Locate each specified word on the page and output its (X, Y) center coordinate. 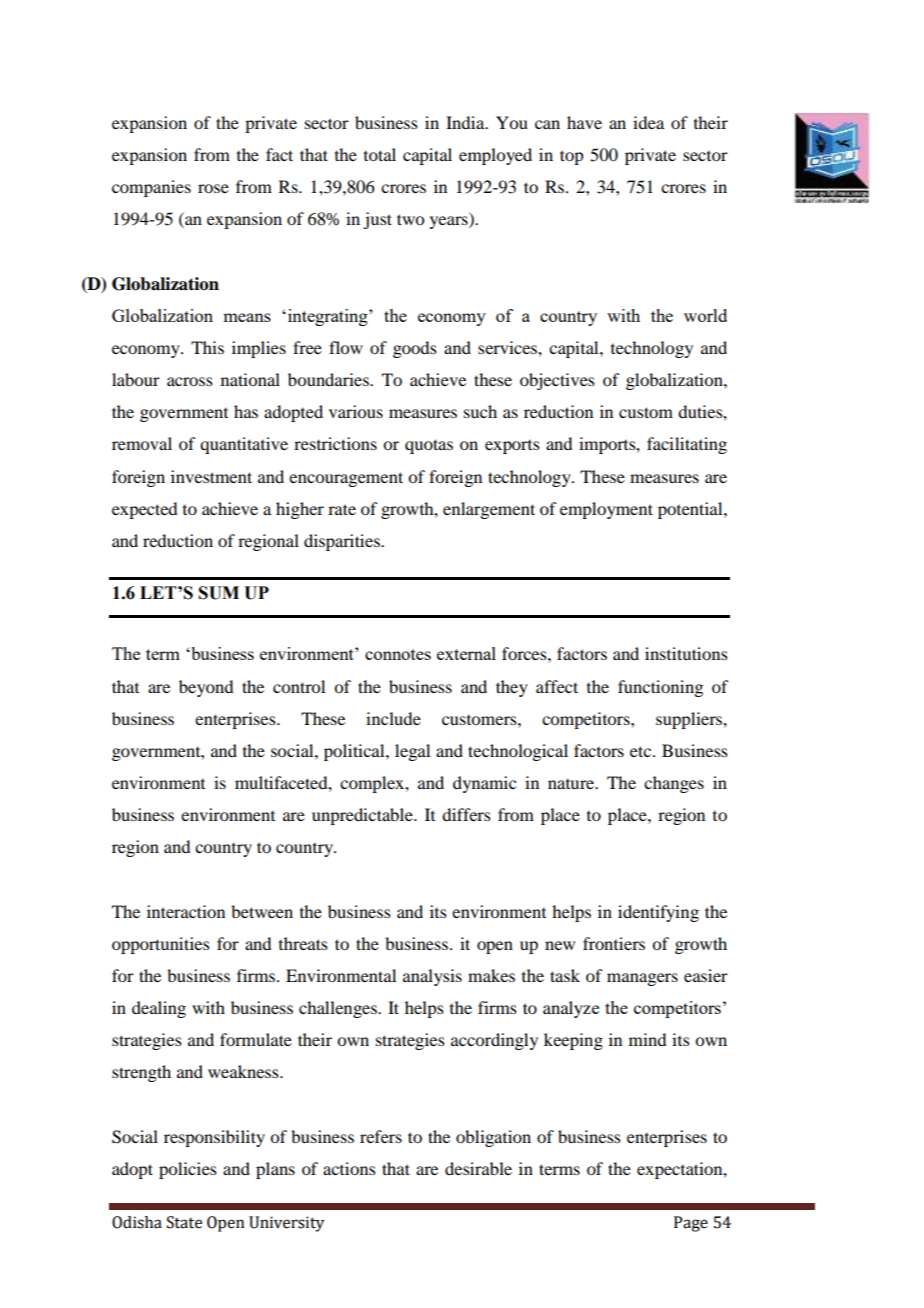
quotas (429, 446)
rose (213, 188)
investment (211, 476)
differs (466, 814)
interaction (186, 911)
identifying (658, 913)
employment (606, 510)
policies (188, 1170)
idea (648, 122)
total (380, 154)
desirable (478, 1168)
